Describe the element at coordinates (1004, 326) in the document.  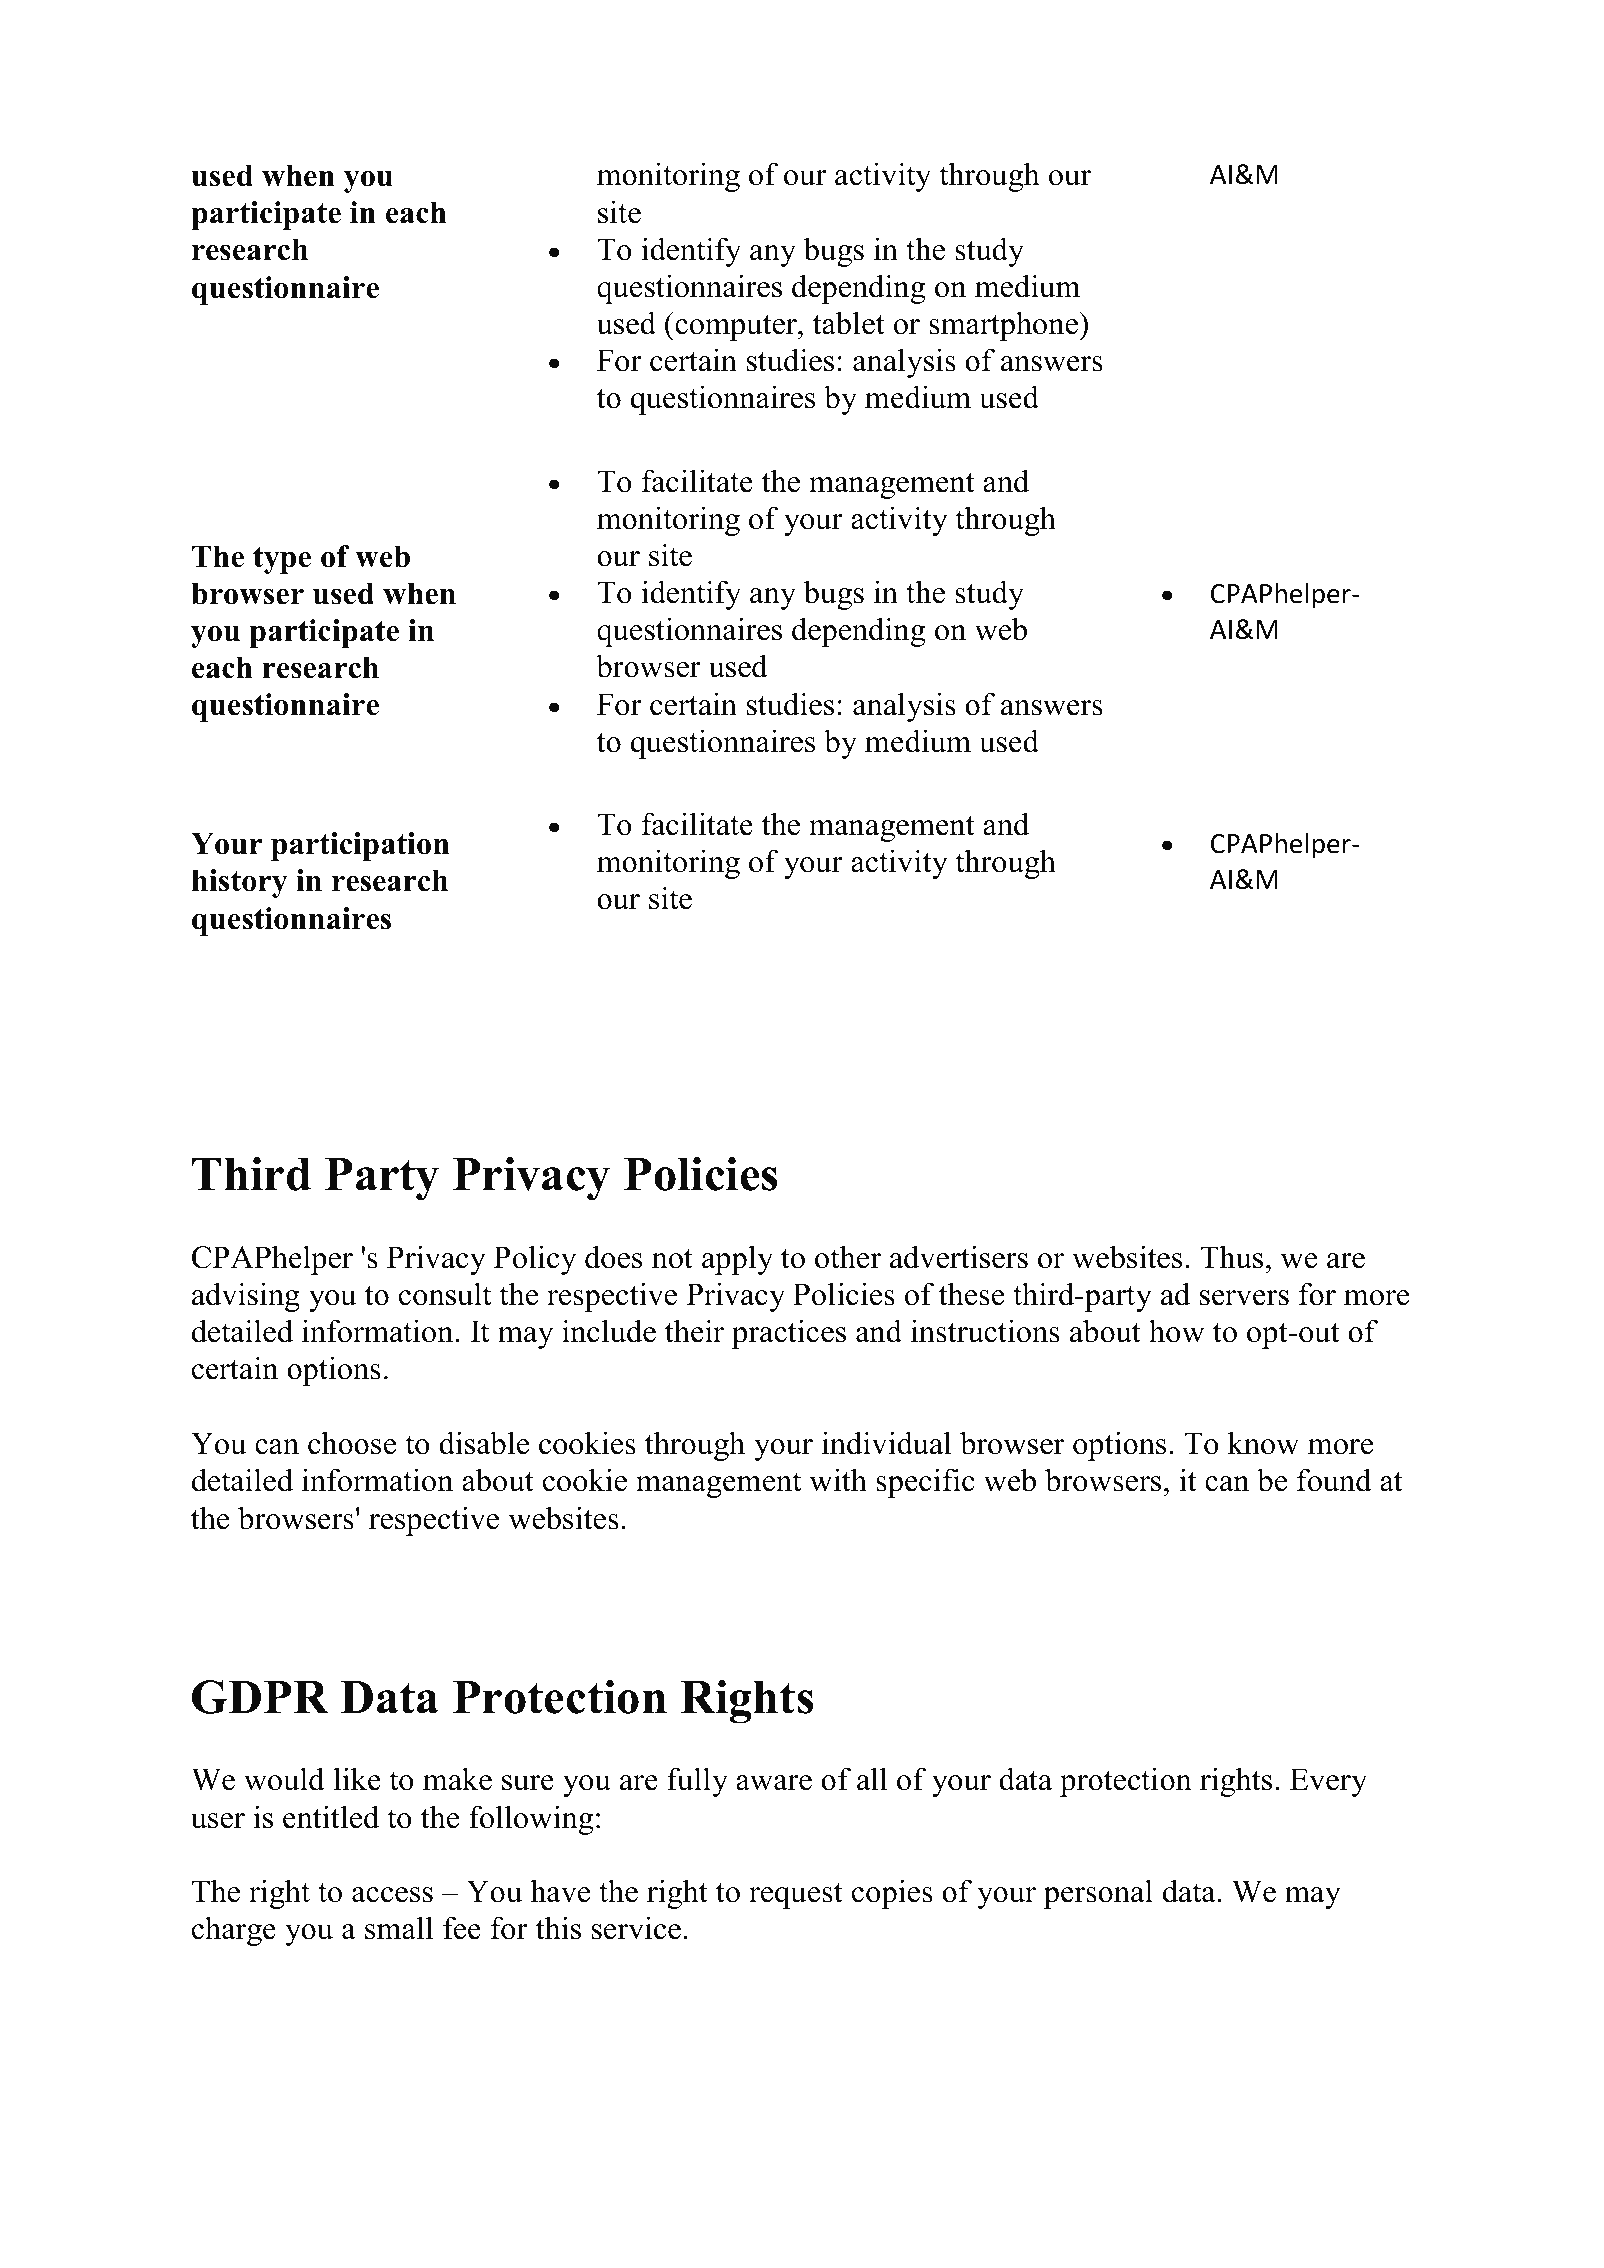
I see `smartphone` at that location.
